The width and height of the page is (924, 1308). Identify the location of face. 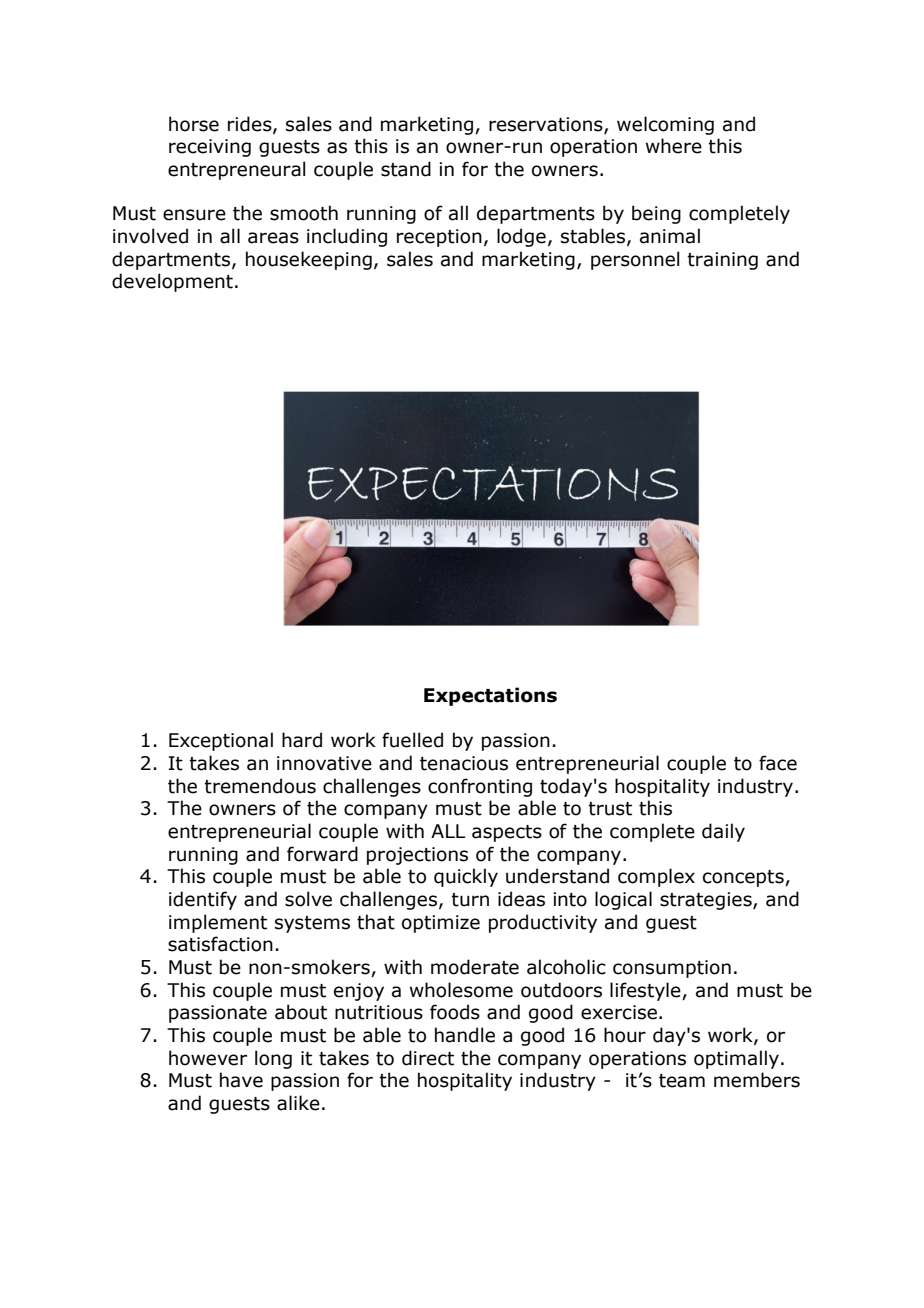
(778, 763).
